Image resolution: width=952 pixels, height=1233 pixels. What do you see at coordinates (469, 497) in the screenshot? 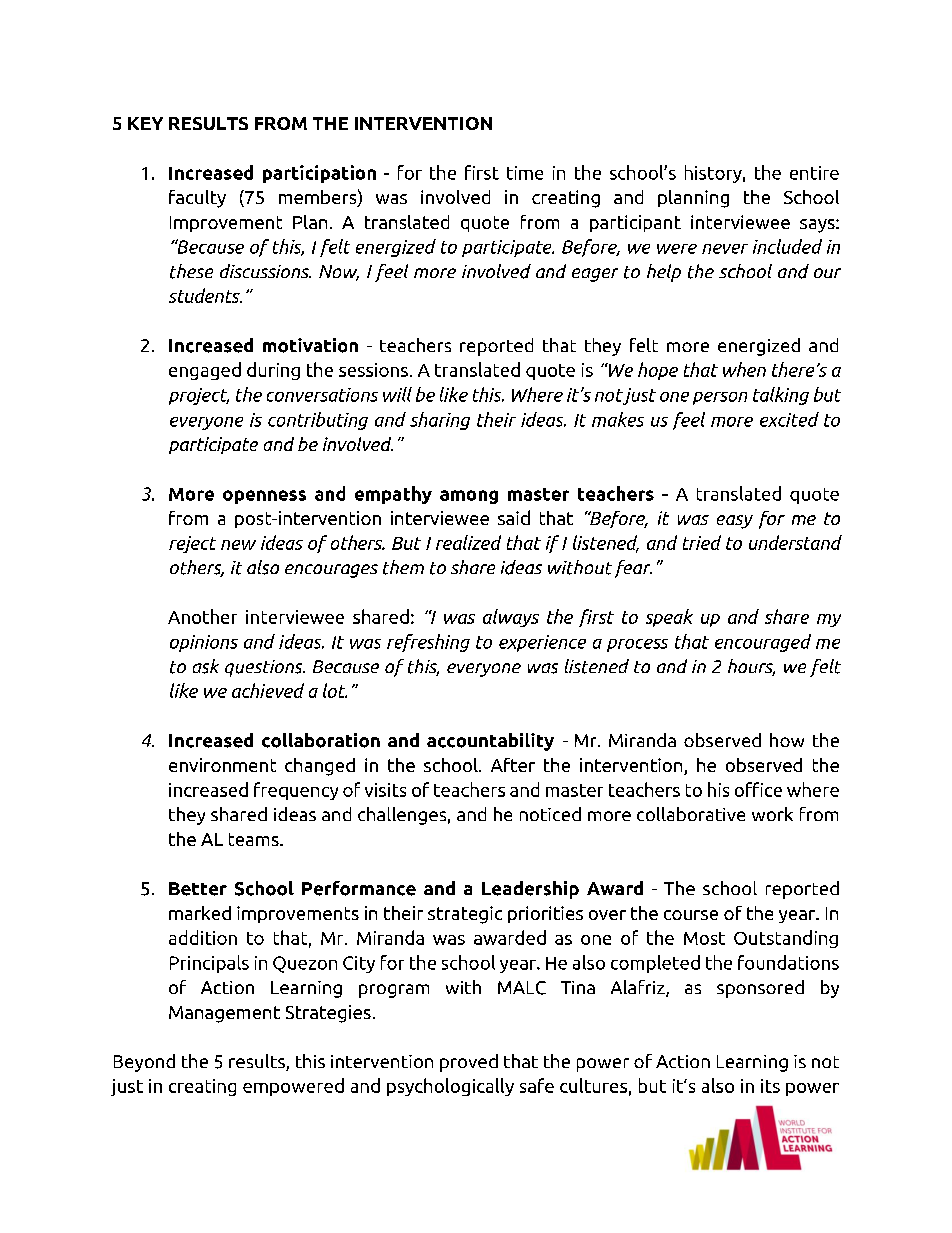
I see `among` at bounding box center [469, 497].
